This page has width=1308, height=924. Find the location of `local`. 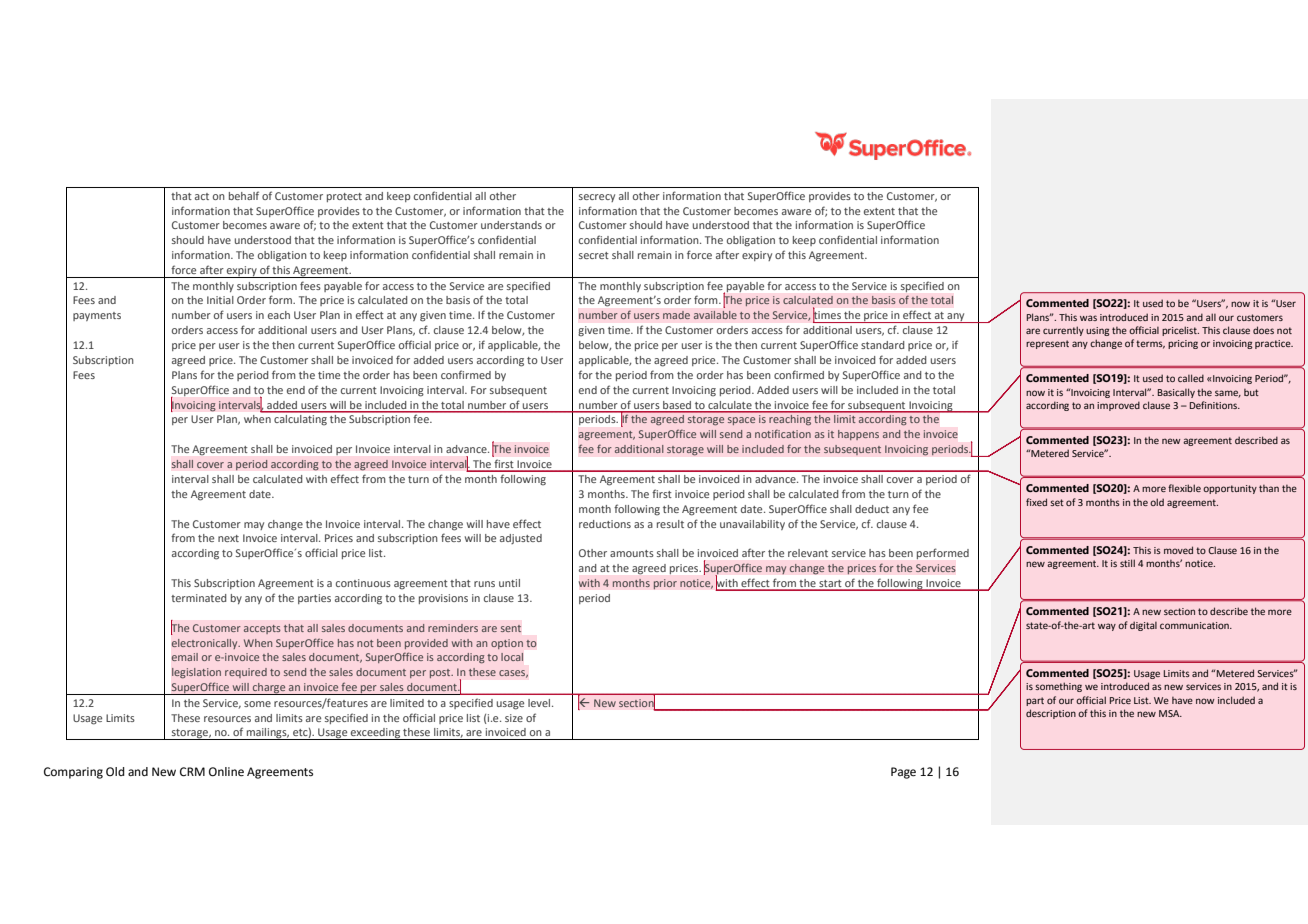

local is located at coordinates (512, 657).
